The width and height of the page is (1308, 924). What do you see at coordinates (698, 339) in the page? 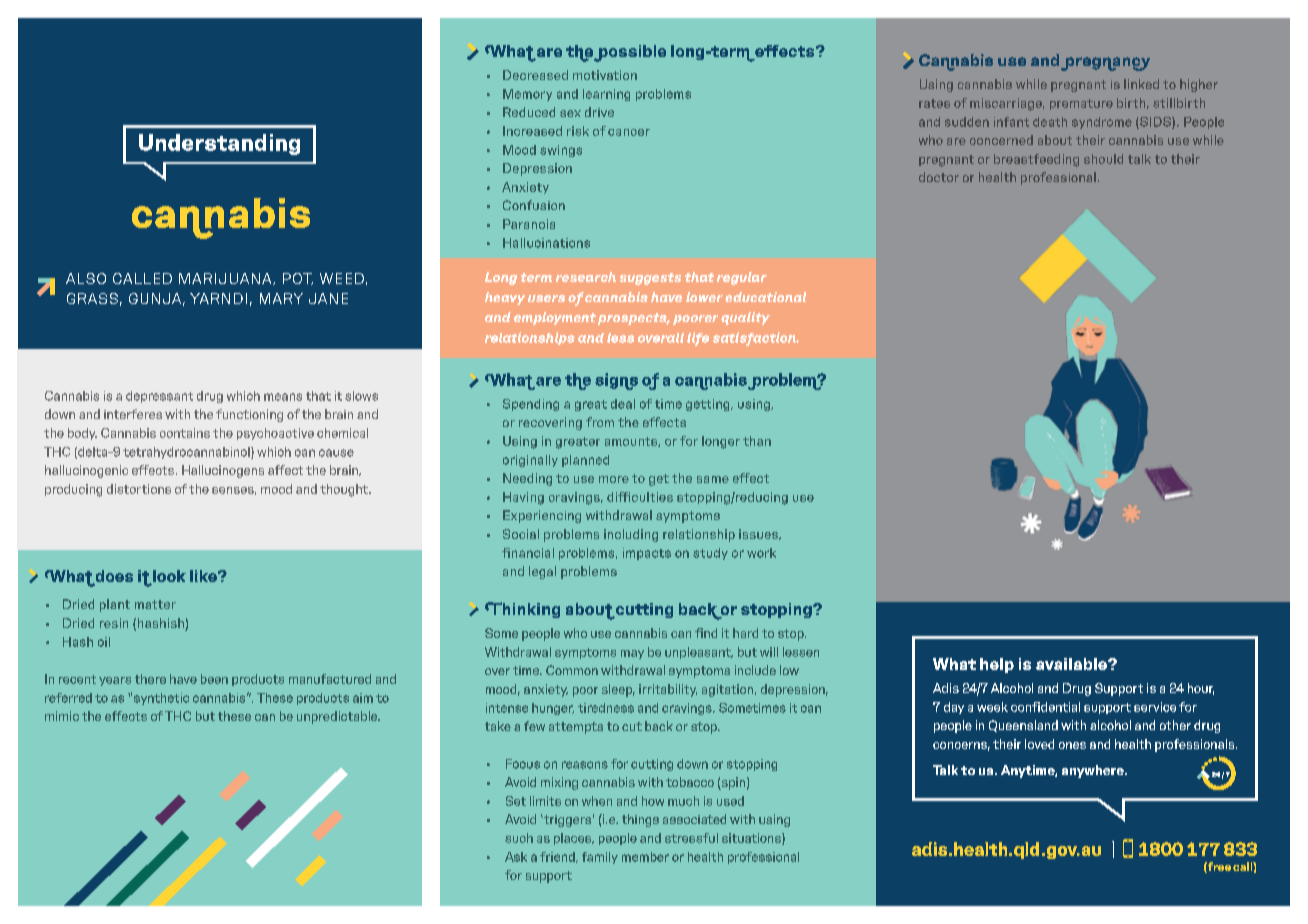
I see `life` at bounding box center [698, 339].
